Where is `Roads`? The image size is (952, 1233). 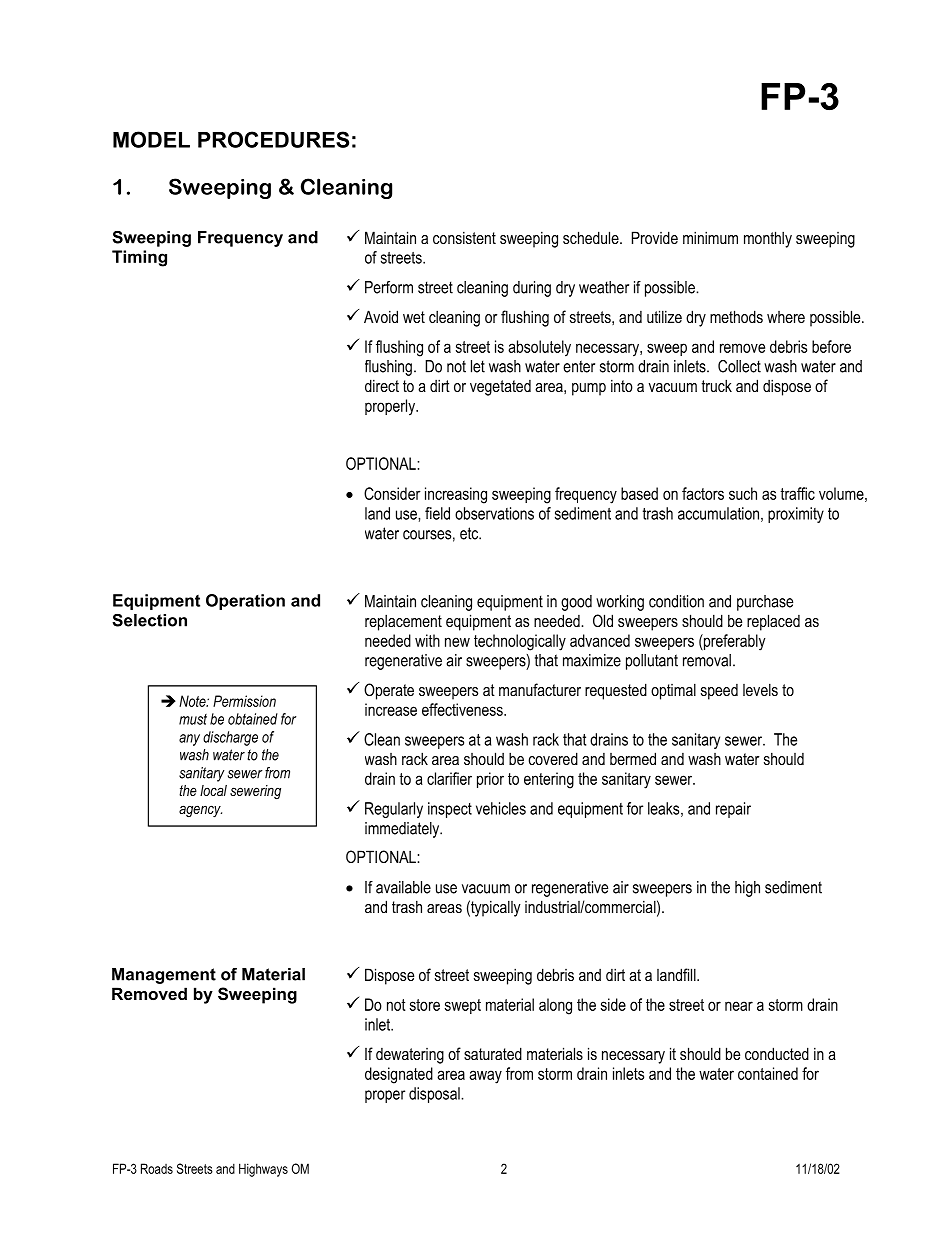
Roads is located at coordinates (157, 1168).
